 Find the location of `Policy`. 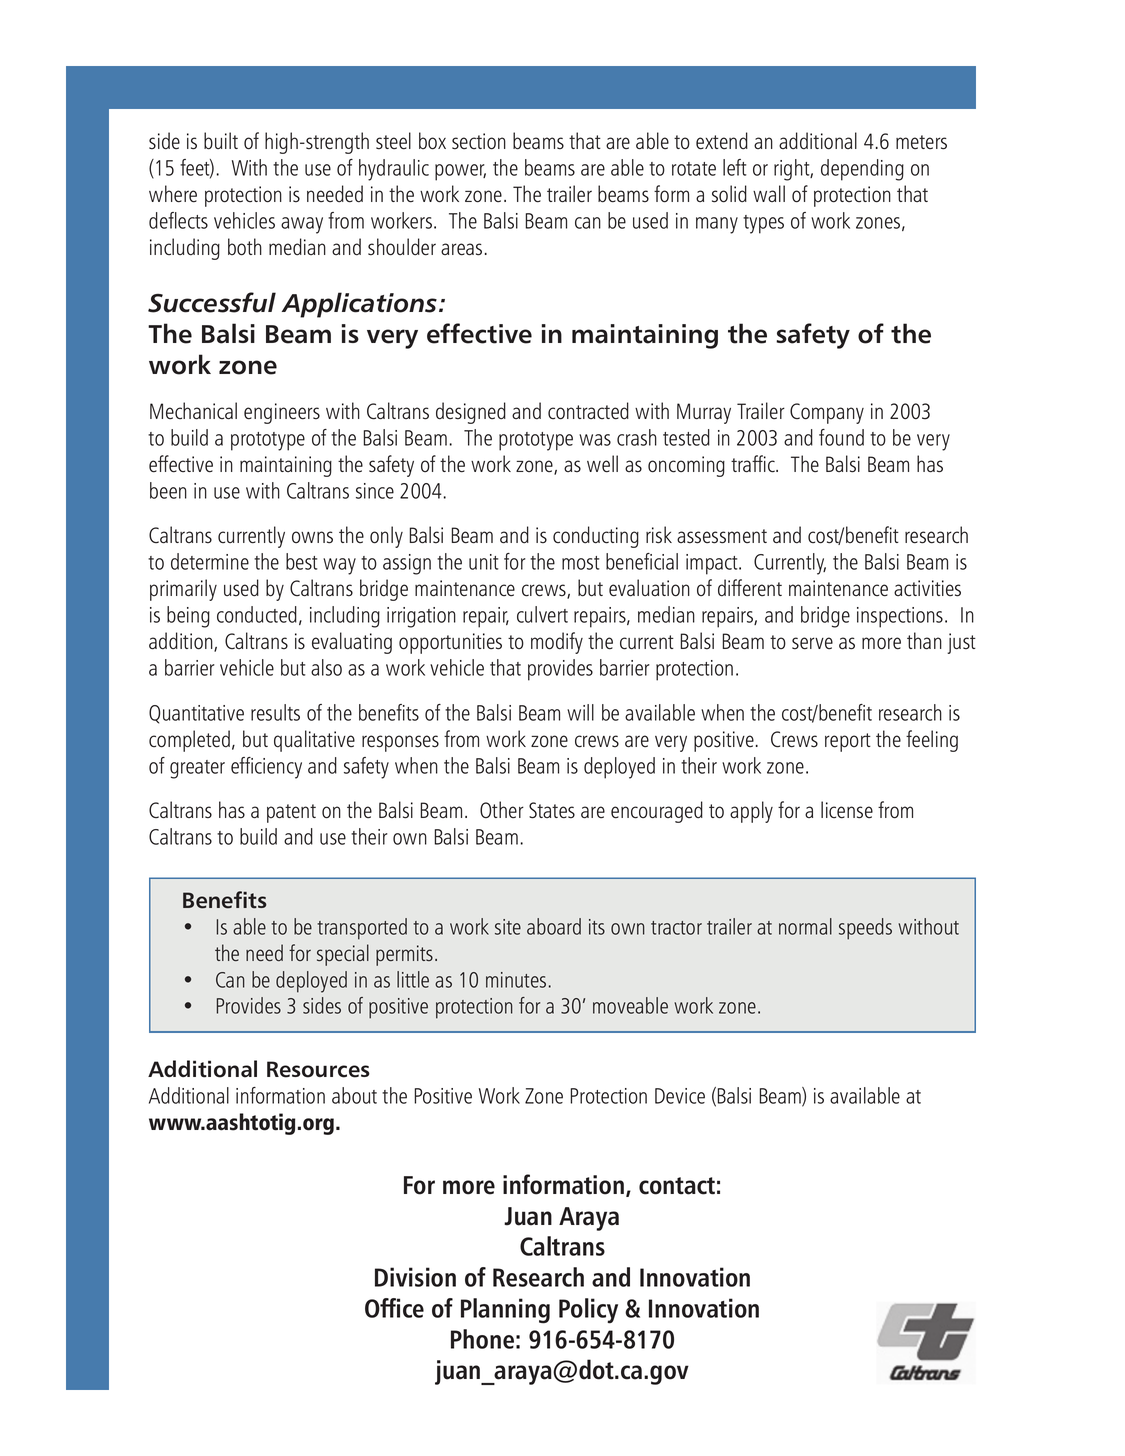

Policy is located at coordinates (588, 1311).
